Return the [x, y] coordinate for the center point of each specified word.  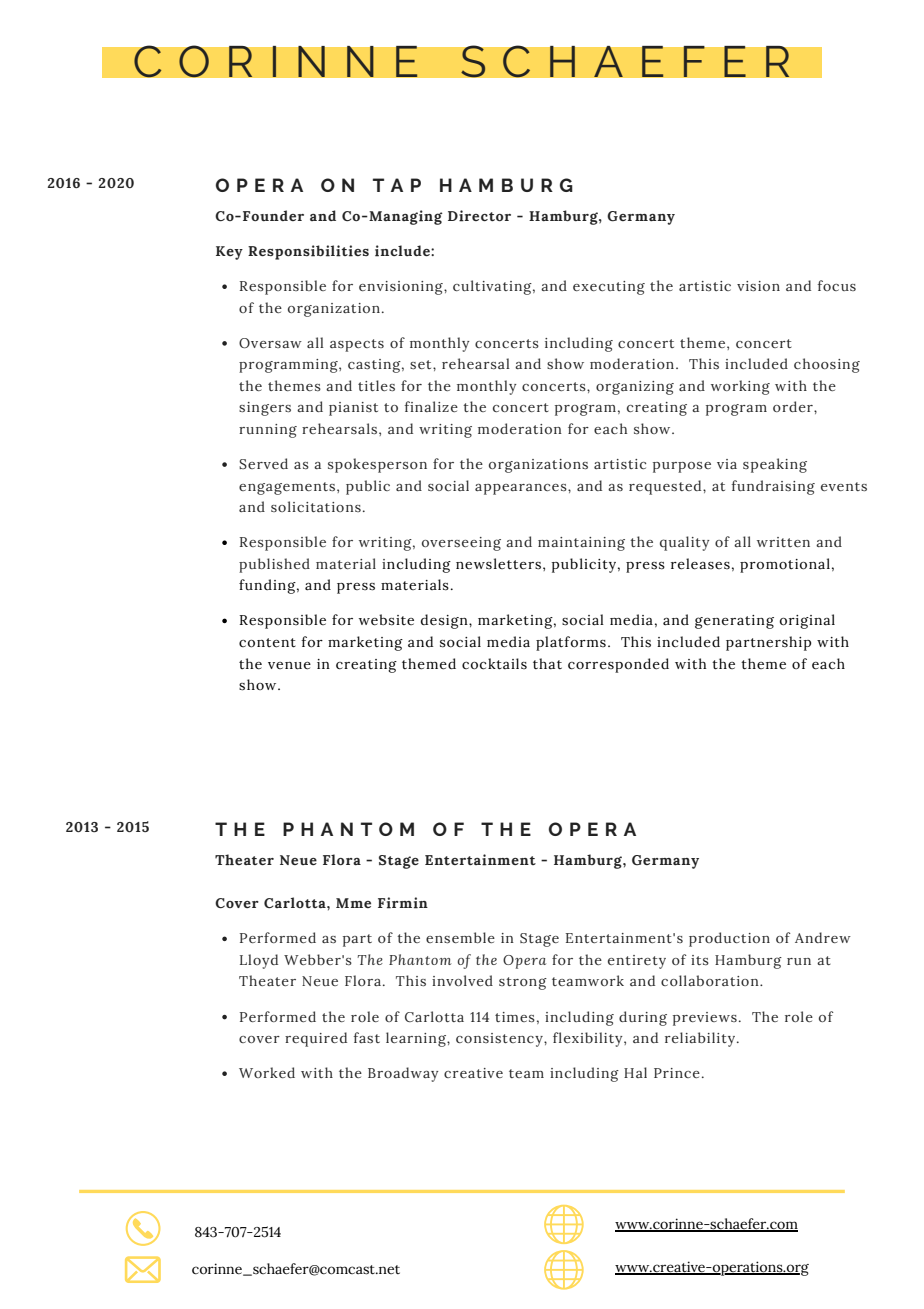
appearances [522, 489]
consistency [500, 1040]
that [547, 663]
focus [837, 285]
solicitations [316, 506]
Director [479, 216]
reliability [701, 1039]
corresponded [618, 665]
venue [289, 666]
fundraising [773, 487]
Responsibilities [308, 252]
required [316, 1039]
